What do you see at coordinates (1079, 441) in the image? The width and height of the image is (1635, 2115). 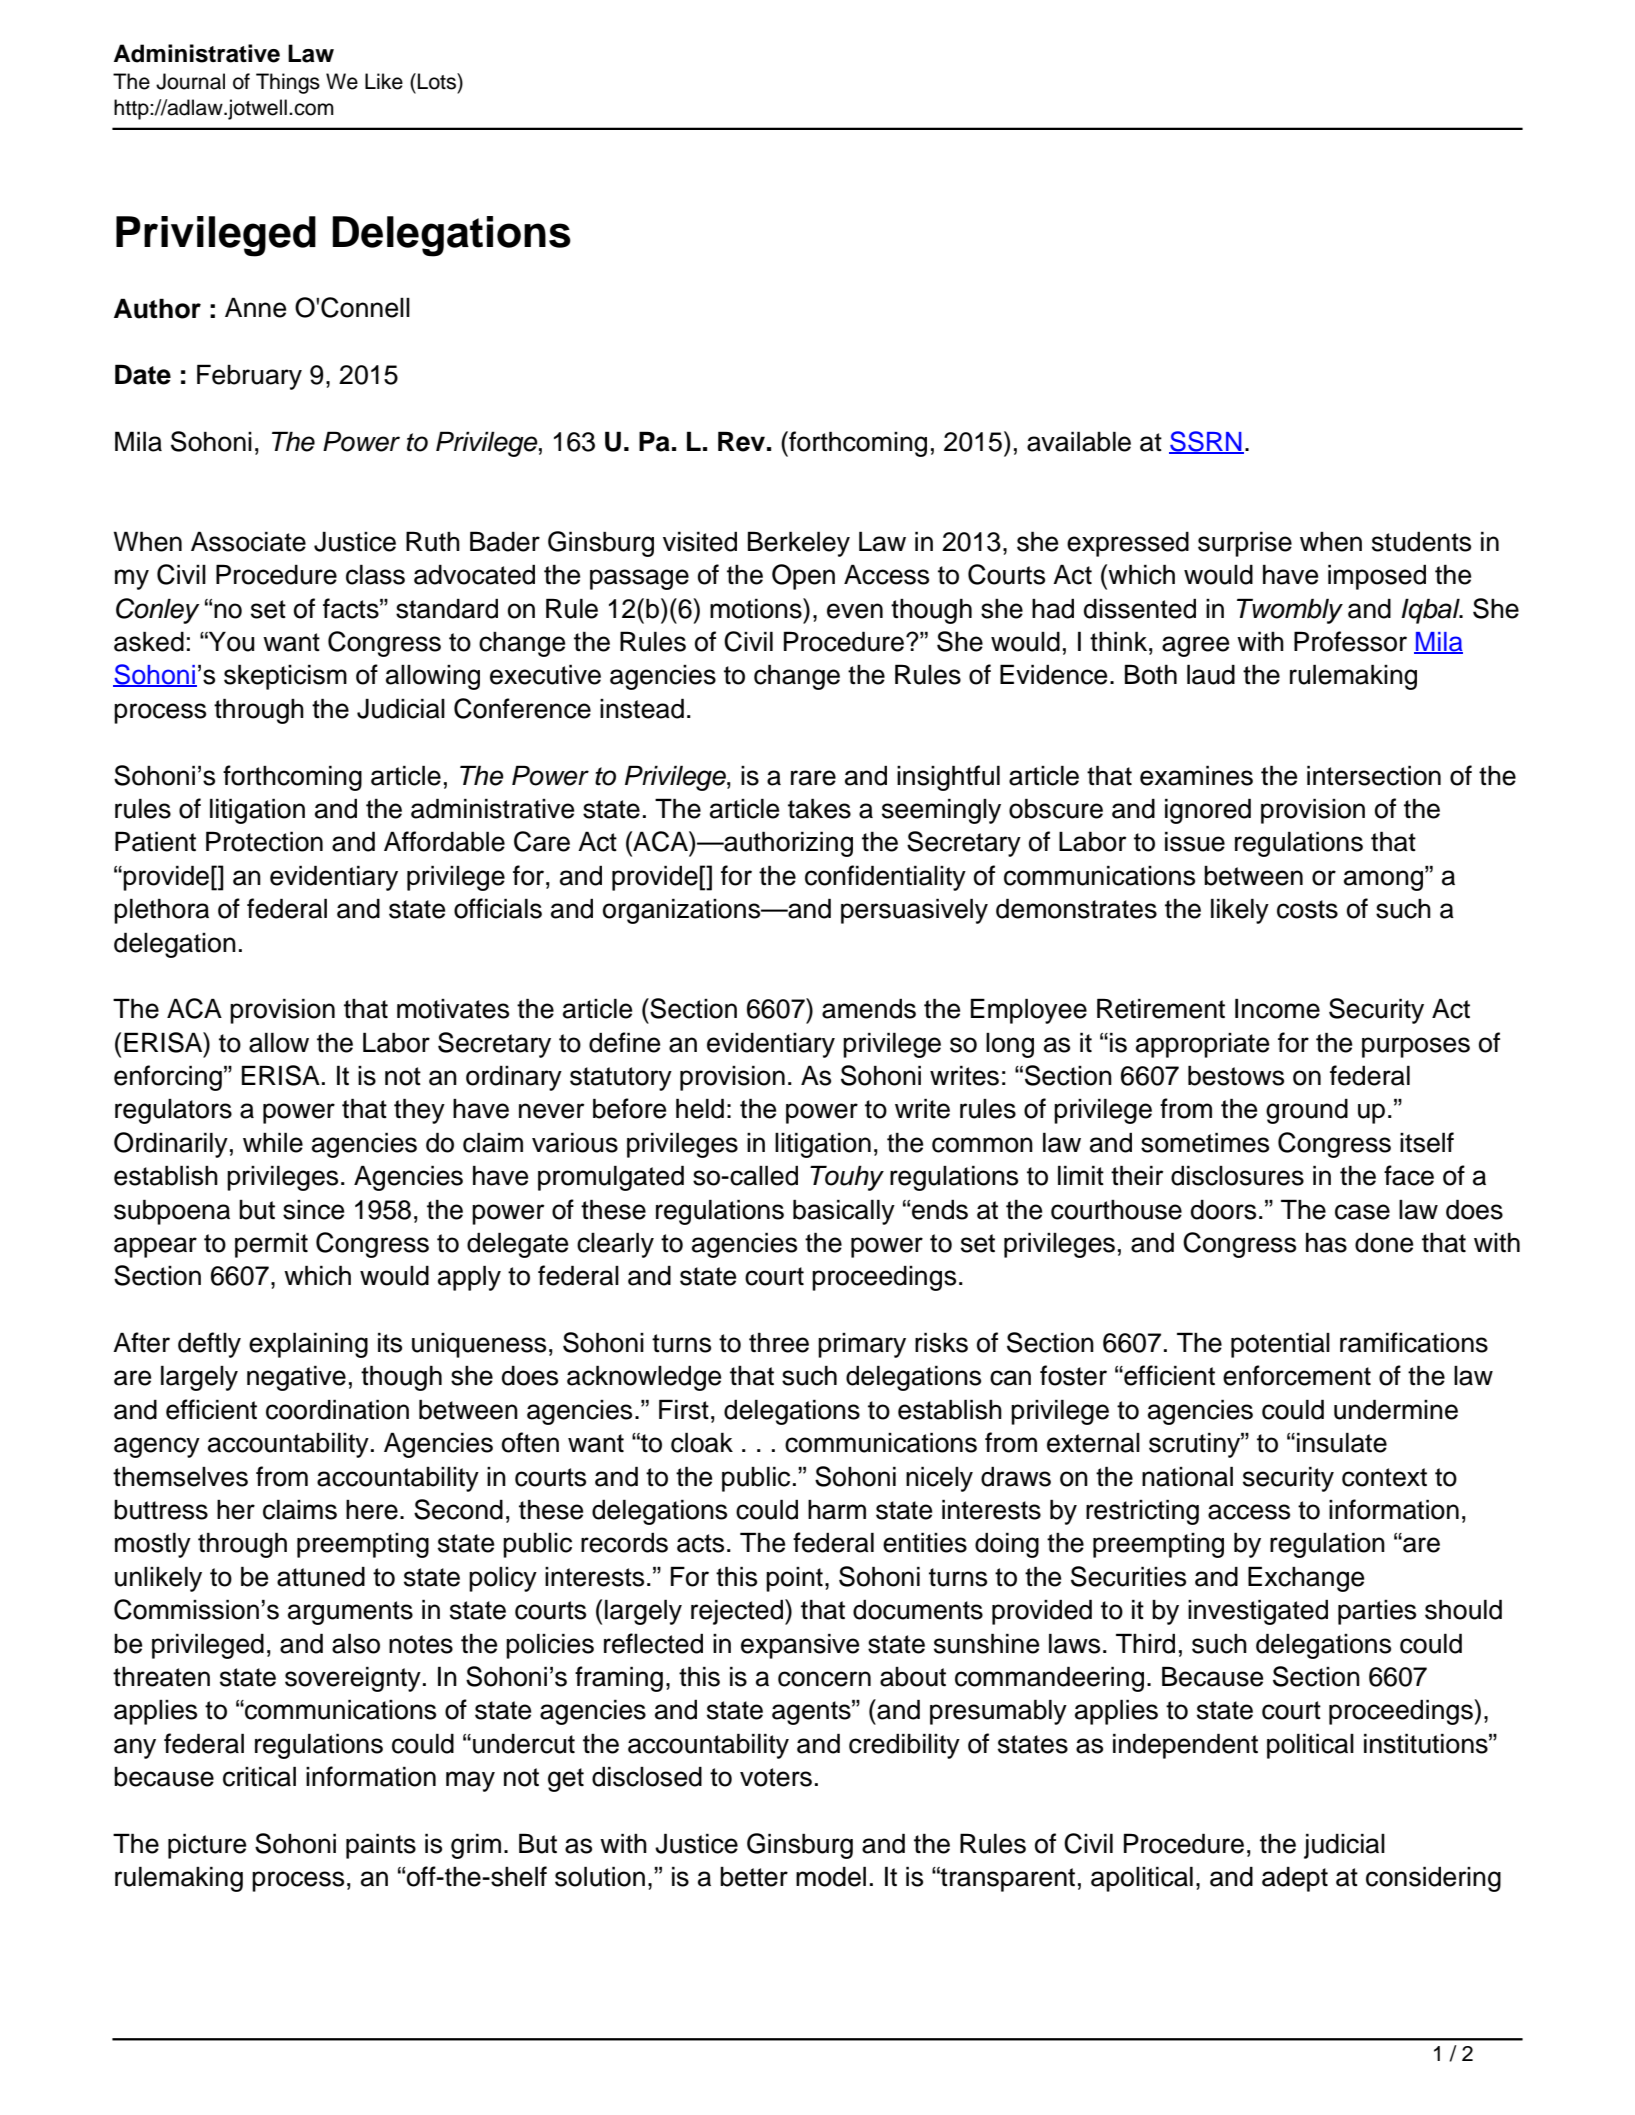 I see `available` at bounding box center [1079, 441].
